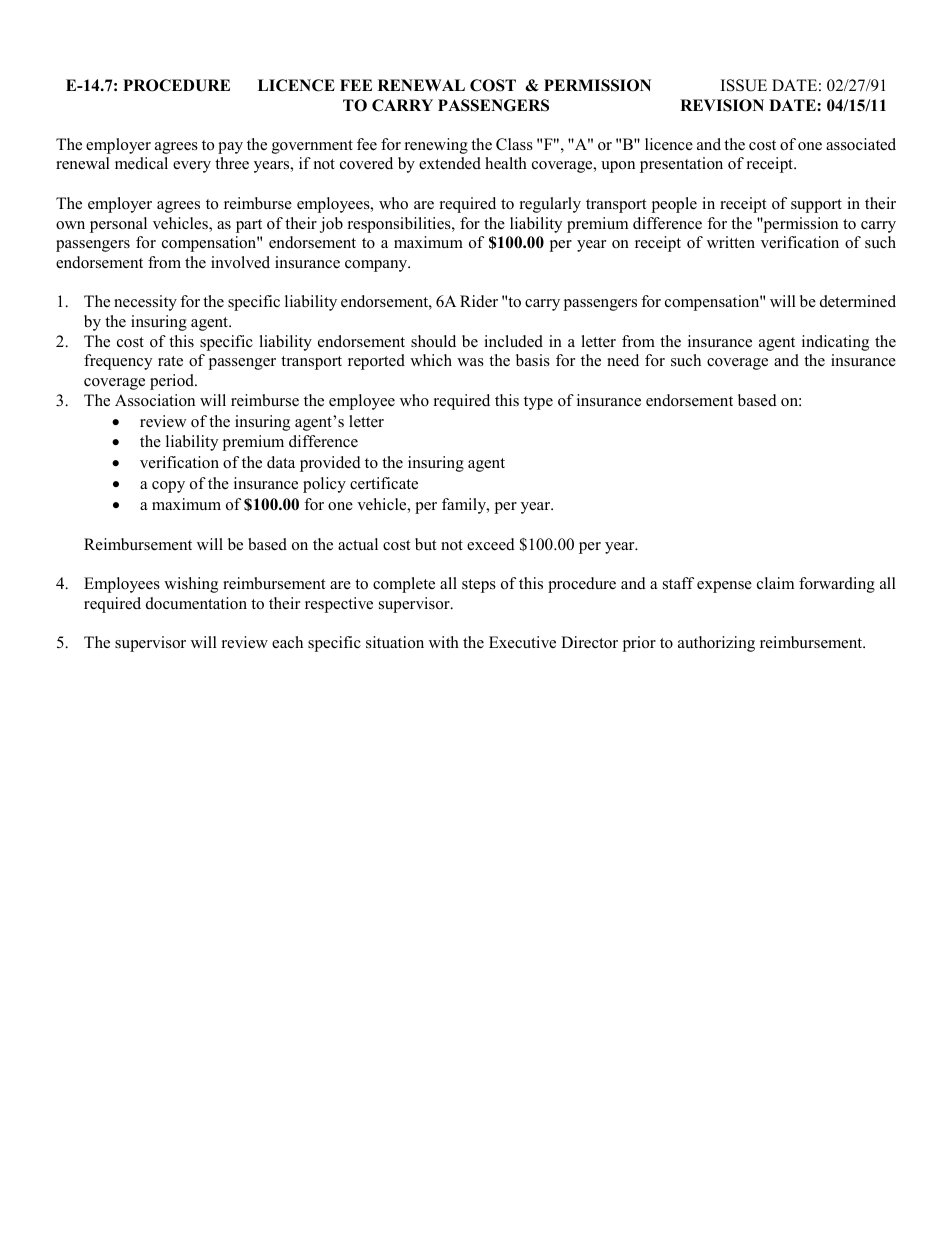 This page has width=952, height=1233. I want to click on copy, so click(168, 487).
